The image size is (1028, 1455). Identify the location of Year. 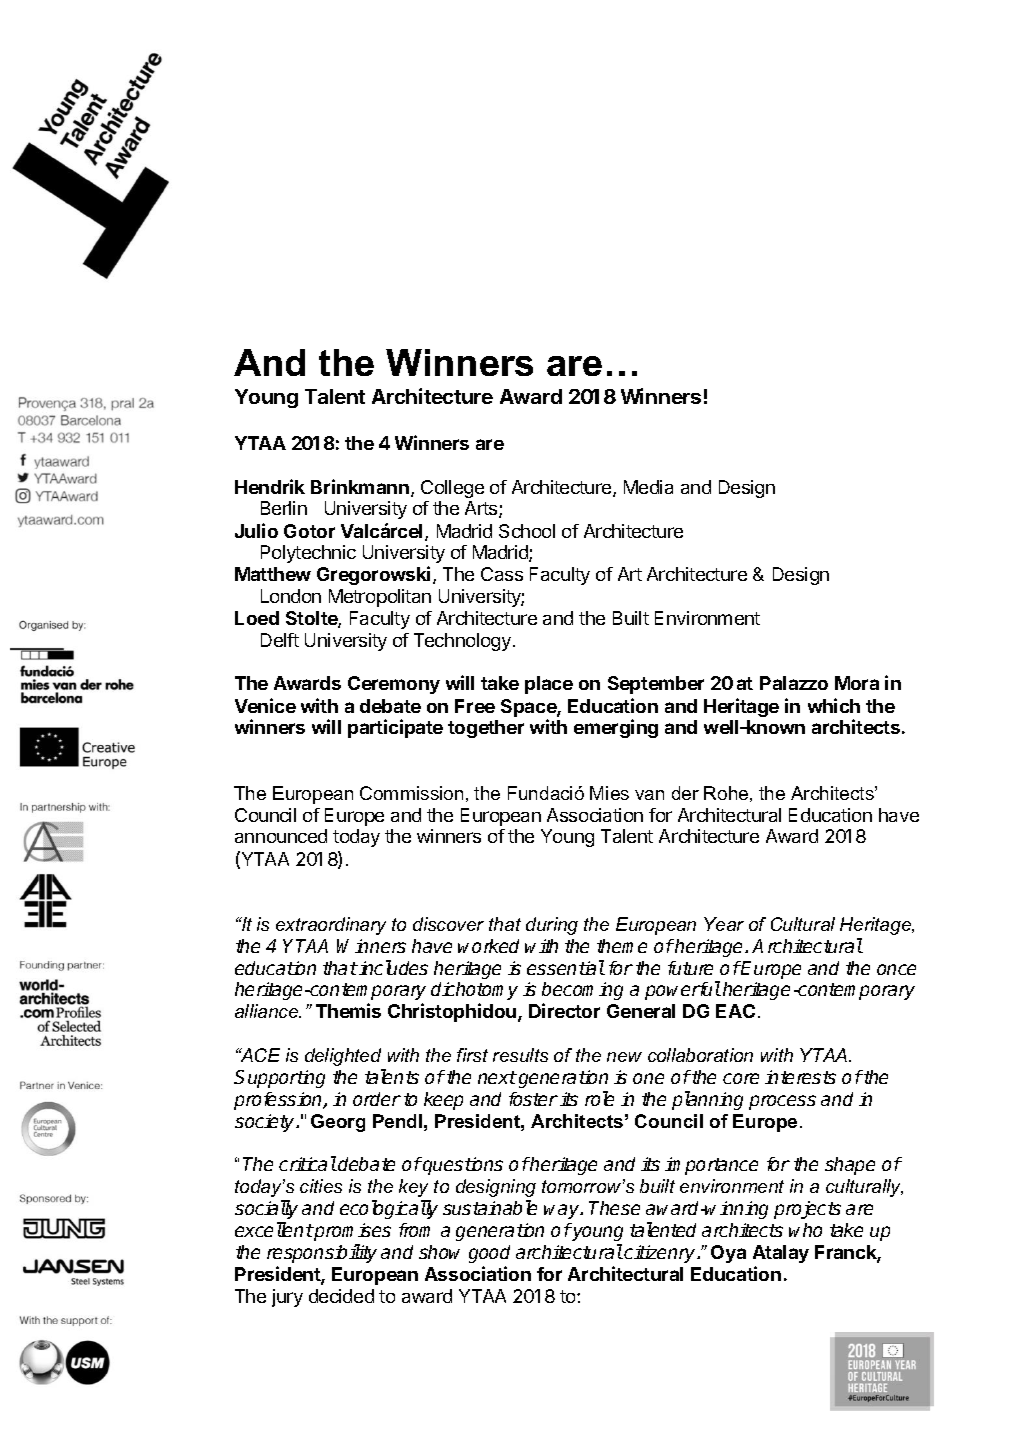
(724, 924).
